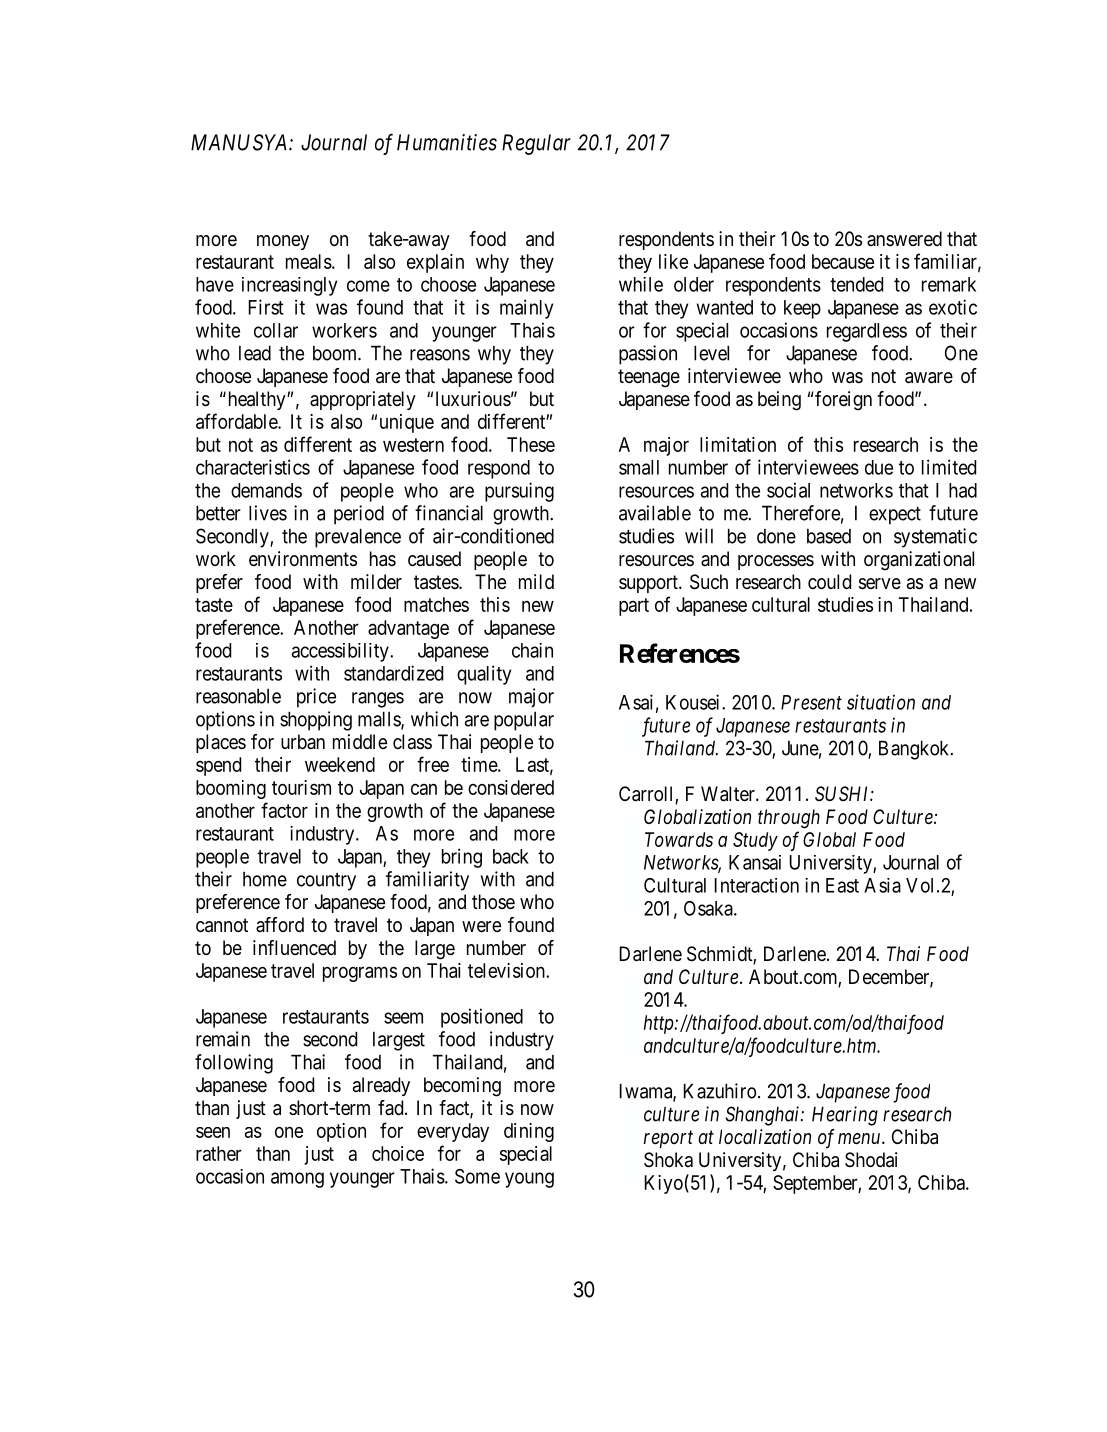  Describe the element at coordinates (532, 650) in the screenshot. I see `chain` at that location.
